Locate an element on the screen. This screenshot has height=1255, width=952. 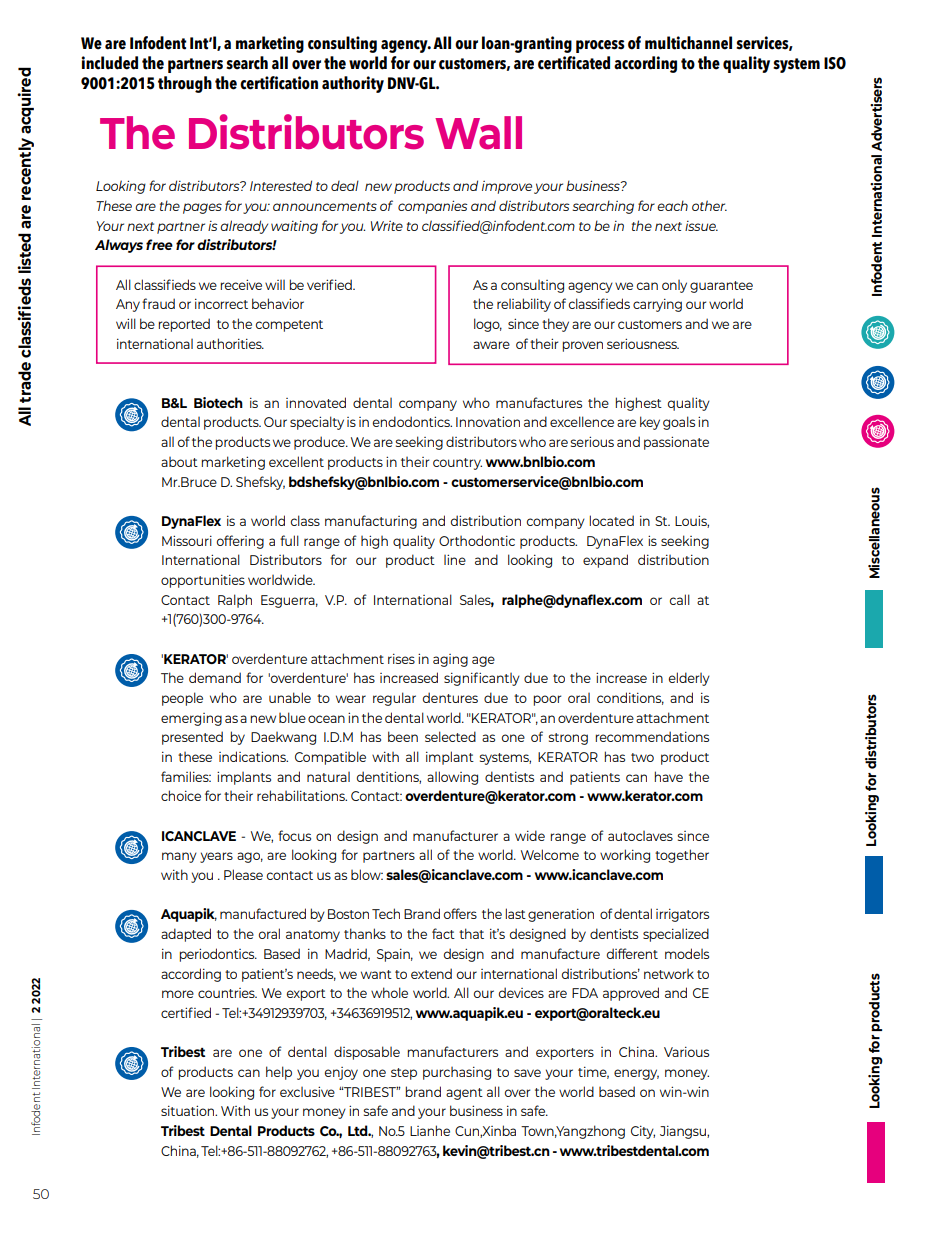
call is located at coordinates (680, 599).
